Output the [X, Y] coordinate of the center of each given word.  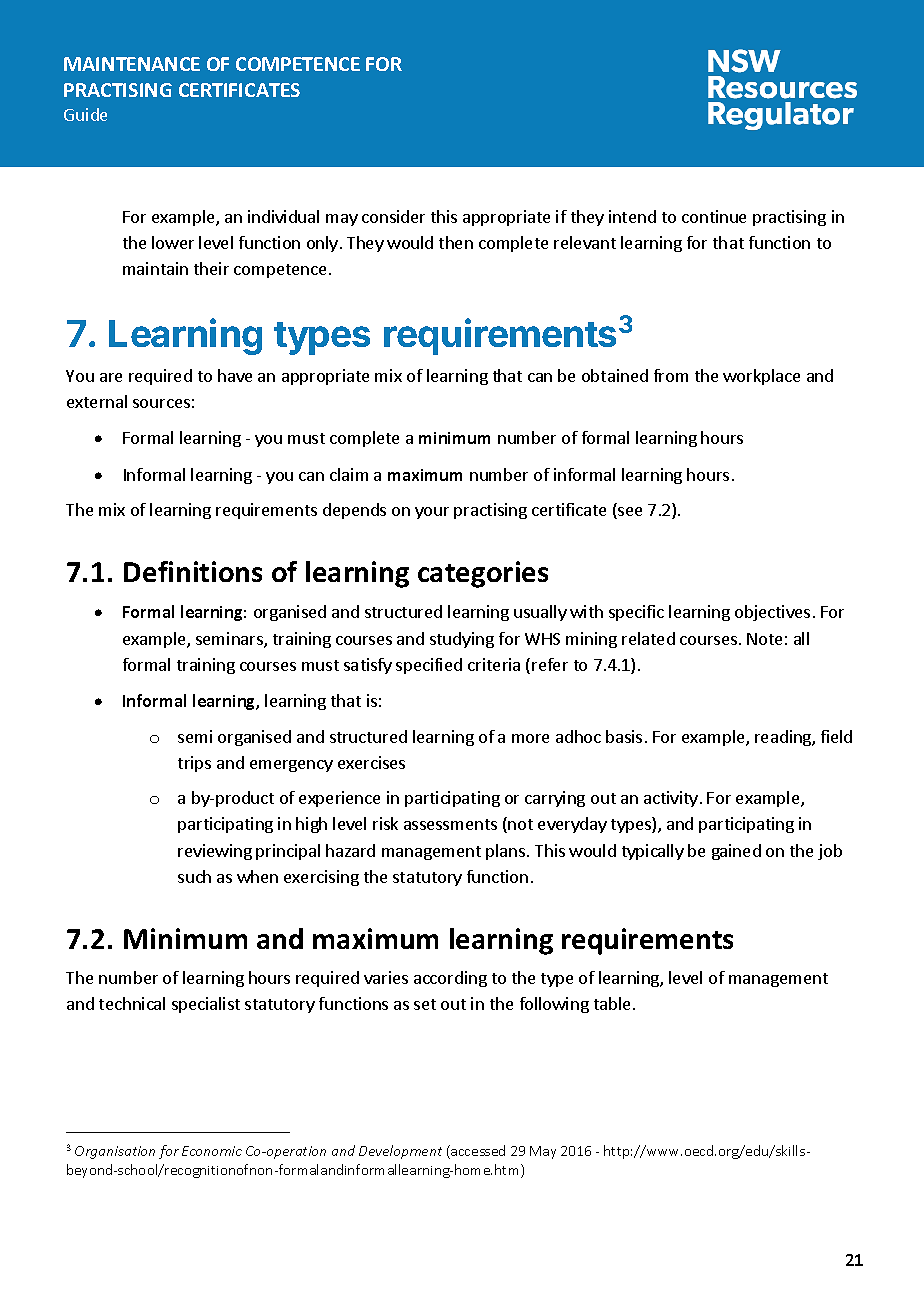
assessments [450, 824]
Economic [212, 1151]
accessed [477, 1152]
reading [784, 738]
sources [161, 403]
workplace [761, 377]
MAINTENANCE [132, 64]
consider [393, 216]
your [432, 513]
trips [194, 764]
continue [714, 216]
